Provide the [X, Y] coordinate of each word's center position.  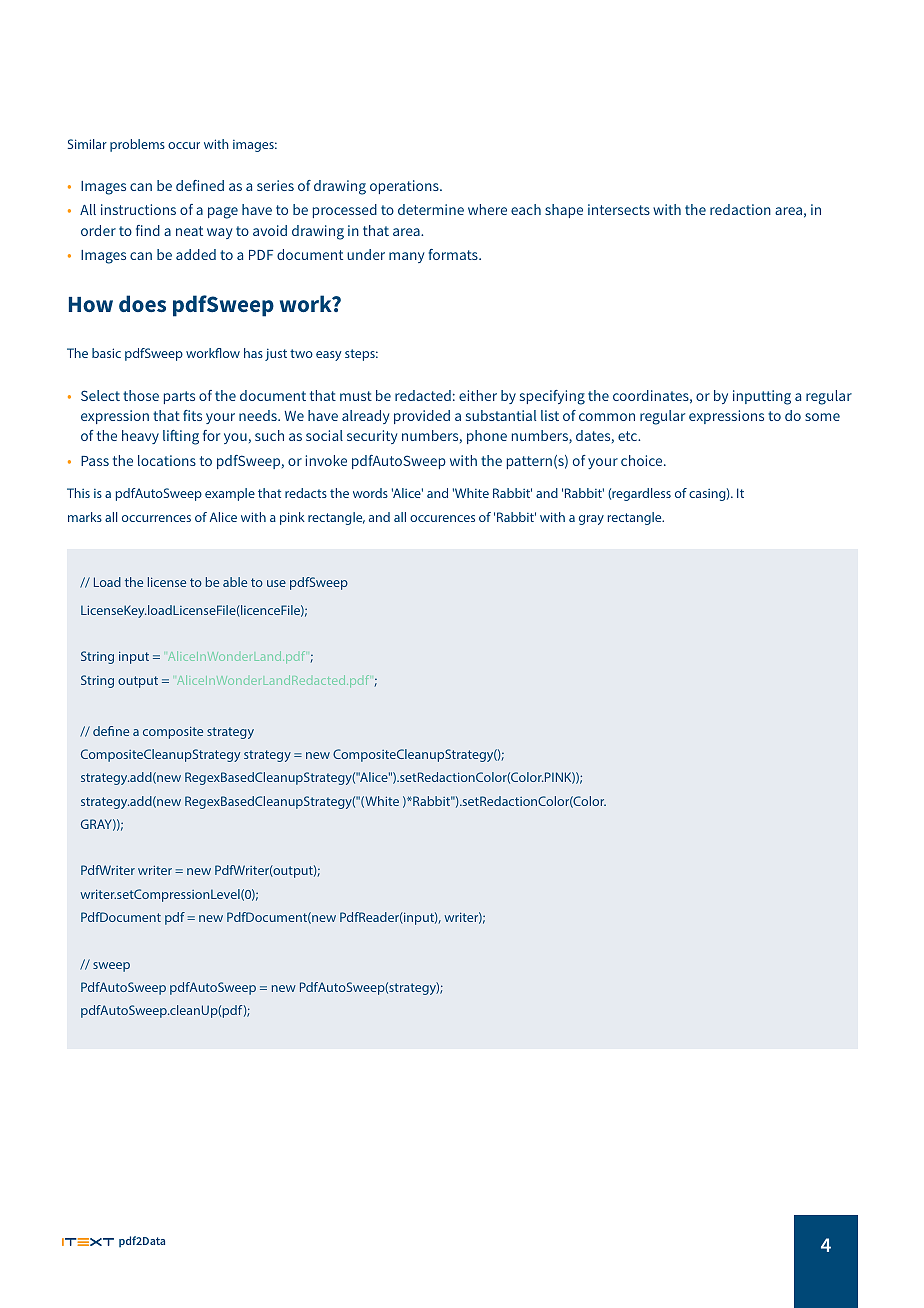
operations [405, 187]
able [235, 582]
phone [487, 437]
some [822, 417]
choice [643, 460]
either [478, 395]
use [276, 583]
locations [167, 460]
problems [137, 145]
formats [454, 254]
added [196, 254]
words [370, 493]
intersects [619, 209]
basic [106, 353]
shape [564, 211]
